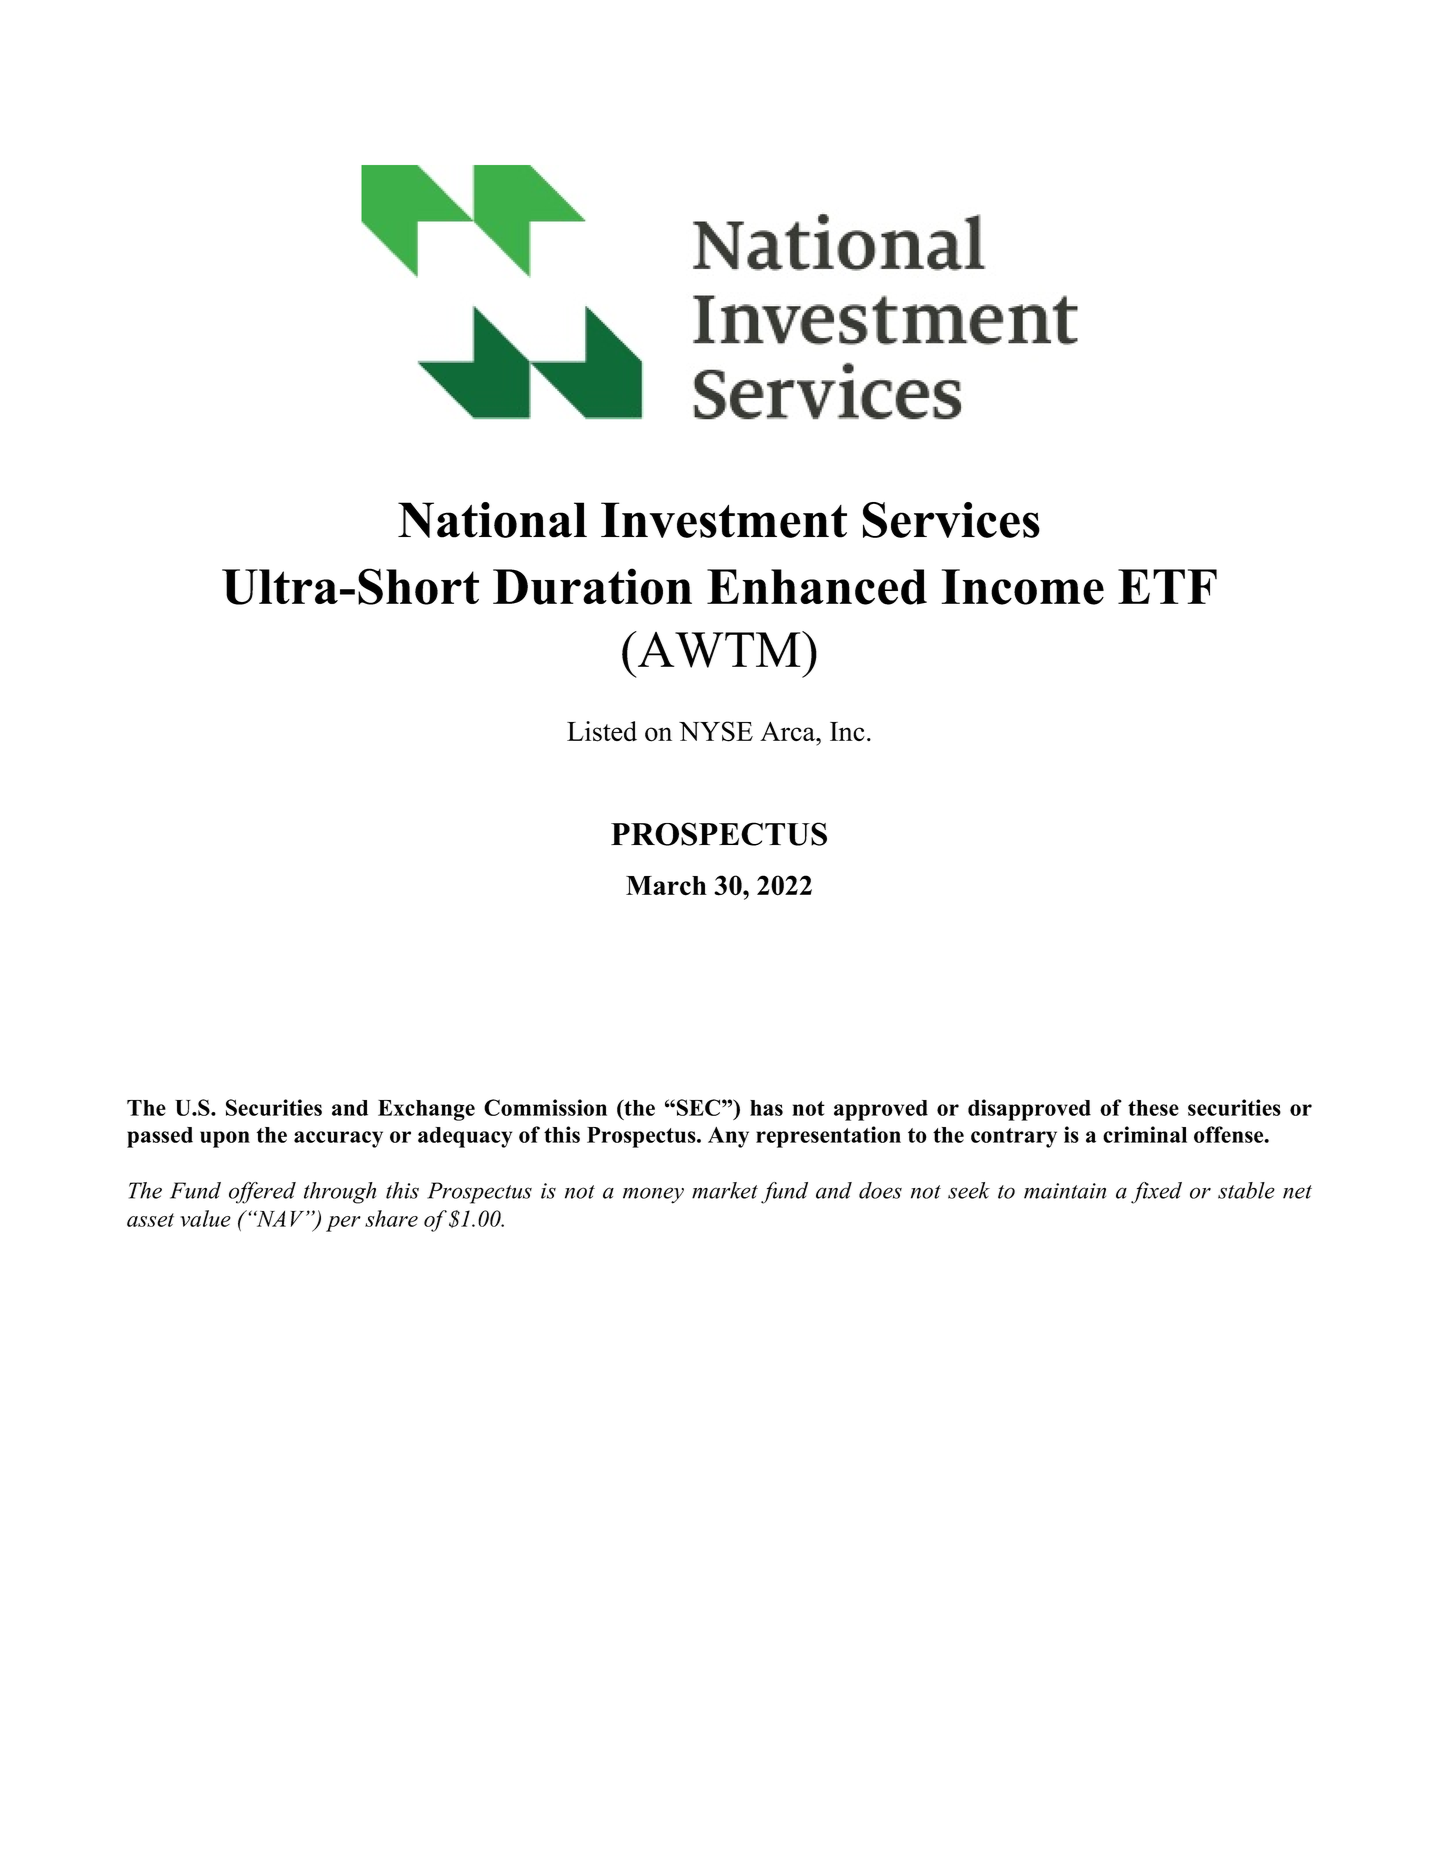 The height and width of the screenshot is (1863, 1439). What do you see at coordinates (789, 731) in the screenshot?
I see `Arca` at bounding box center [789, 731].
